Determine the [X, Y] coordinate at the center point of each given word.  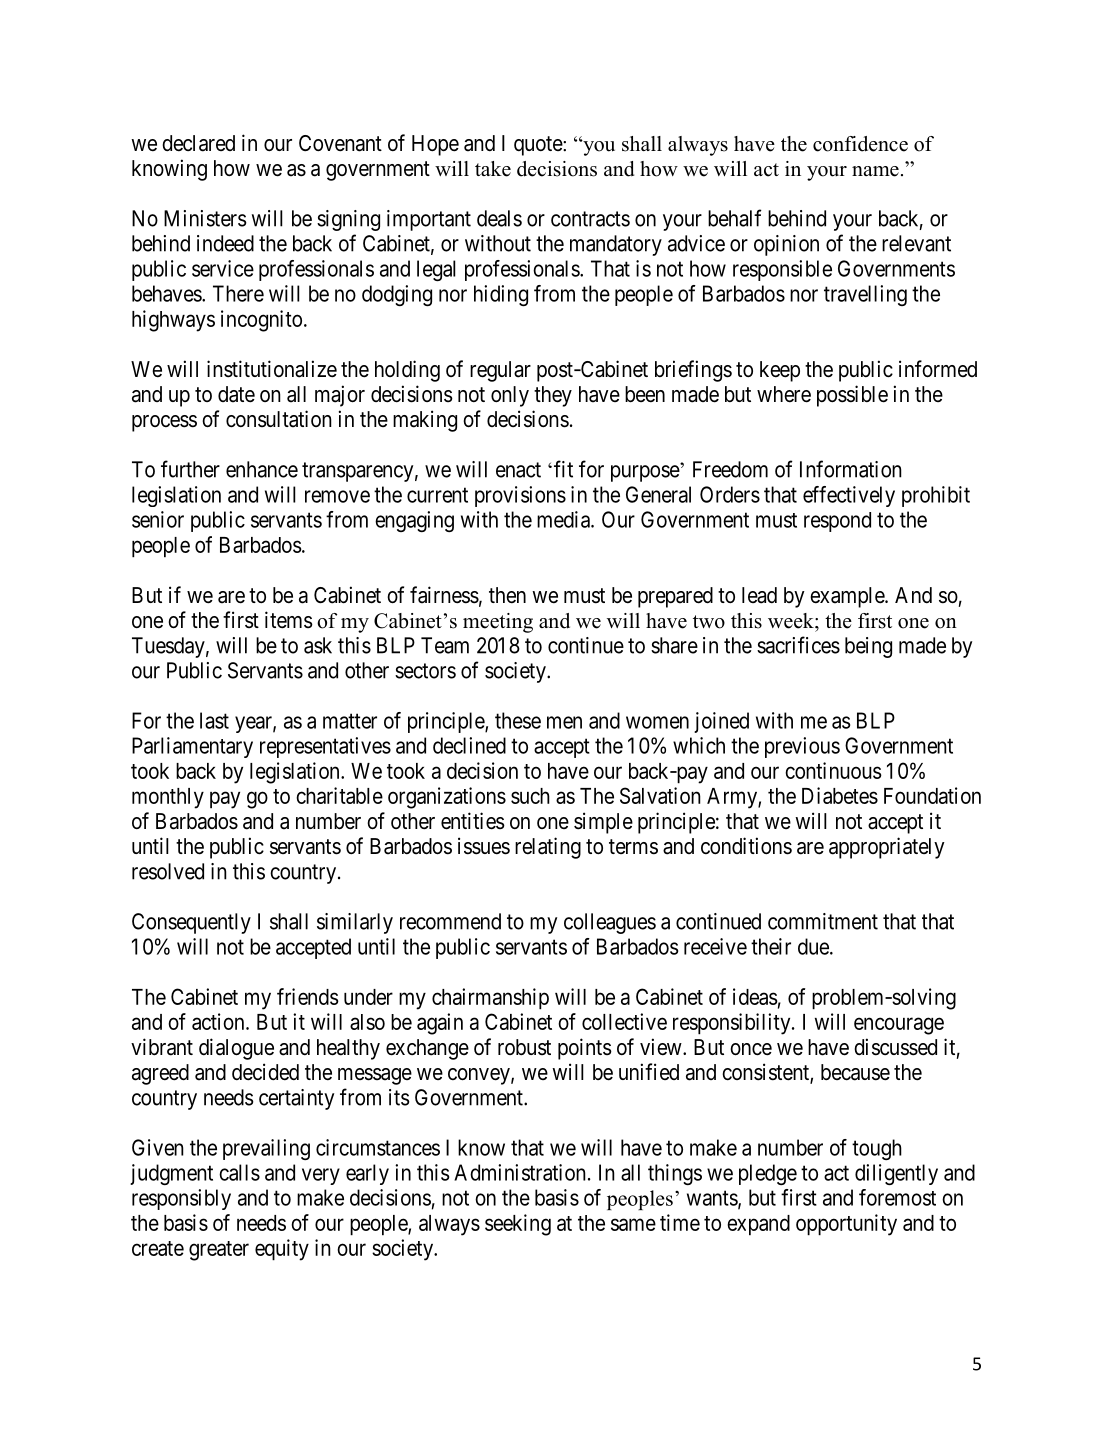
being [868, 647]
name [875, 171]
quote [539, 146]
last [214, 720]
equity [282, 1250]
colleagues [610, 923]
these [518, 720]
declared [198, 143]
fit [563, 469]
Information [851, 469]
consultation [279, 419]
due [814, 946]
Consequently [191, 923]
